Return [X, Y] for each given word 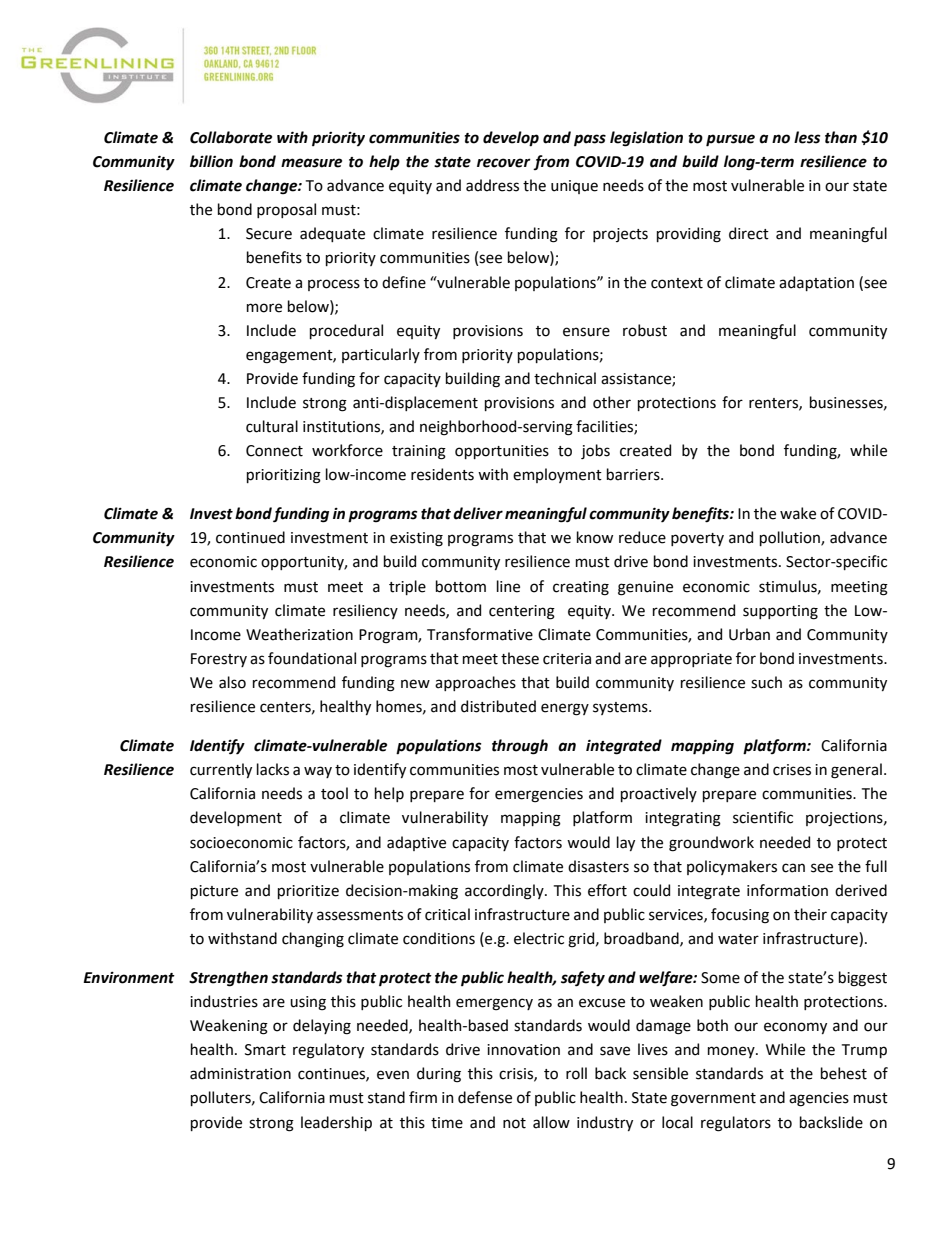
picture [214, 892]
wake [798, 513]
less [807, 137]
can [793, 868]
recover [504, 163]
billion [211, 161]
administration [240, 1073]
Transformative [480, 634]
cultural [272, 426]
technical [565, 378]
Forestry [219, 660]
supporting [780, 612]
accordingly [505, 892]
